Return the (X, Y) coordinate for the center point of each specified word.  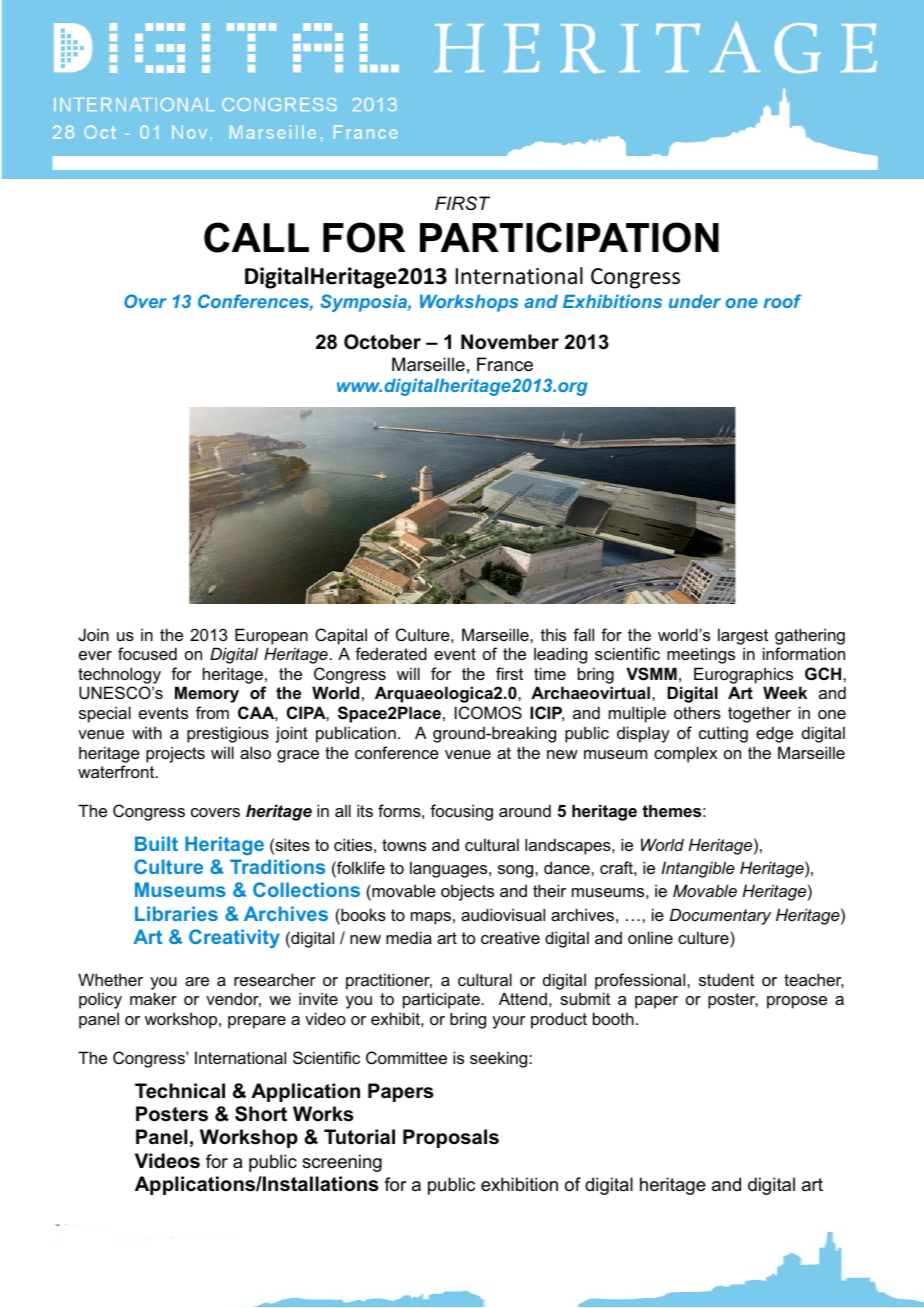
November (510, 342)
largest (743, 636)
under (695, 301)
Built (156, 843)
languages (450, 869)
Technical (180, 1091)
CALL (256, 237)
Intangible (698, 869)
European (271, 636)
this (553, 634)
